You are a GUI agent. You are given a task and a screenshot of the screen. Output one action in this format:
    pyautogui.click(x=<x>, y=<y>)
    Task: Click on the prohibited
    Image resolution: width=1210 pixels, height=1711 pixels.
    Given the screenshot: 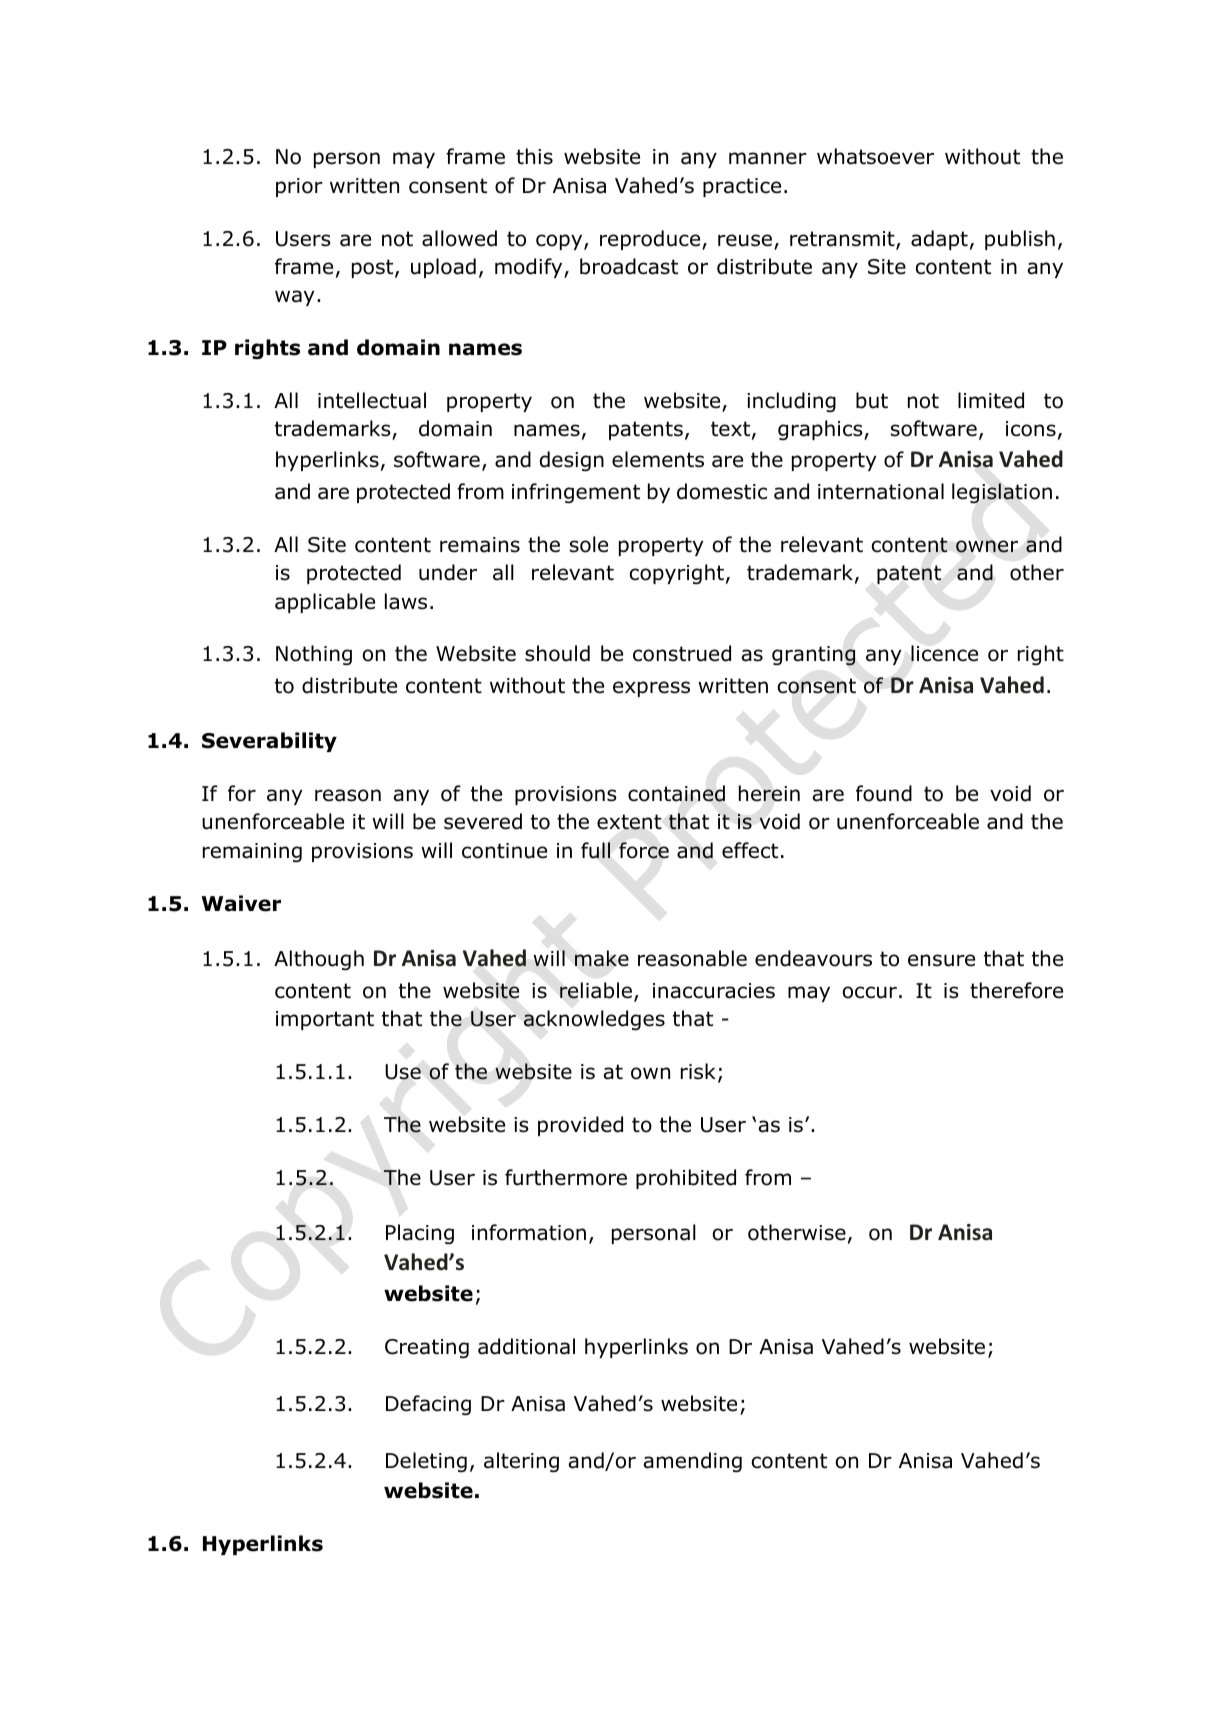 What is the action you would take?
    pyautogui.click(x=686, y=1179)
